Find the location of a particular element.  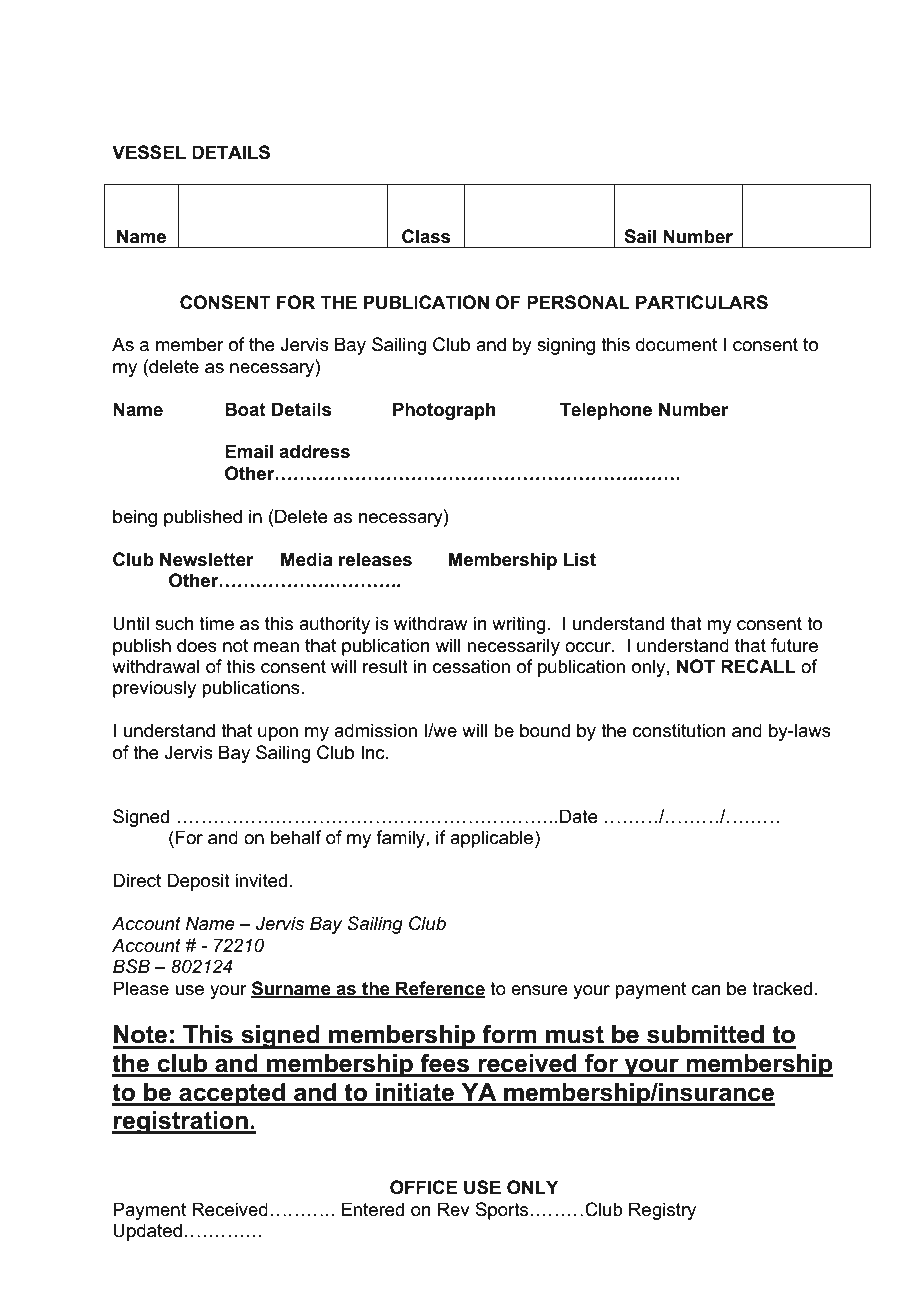

cessation is located at coordinates (471, 666).
